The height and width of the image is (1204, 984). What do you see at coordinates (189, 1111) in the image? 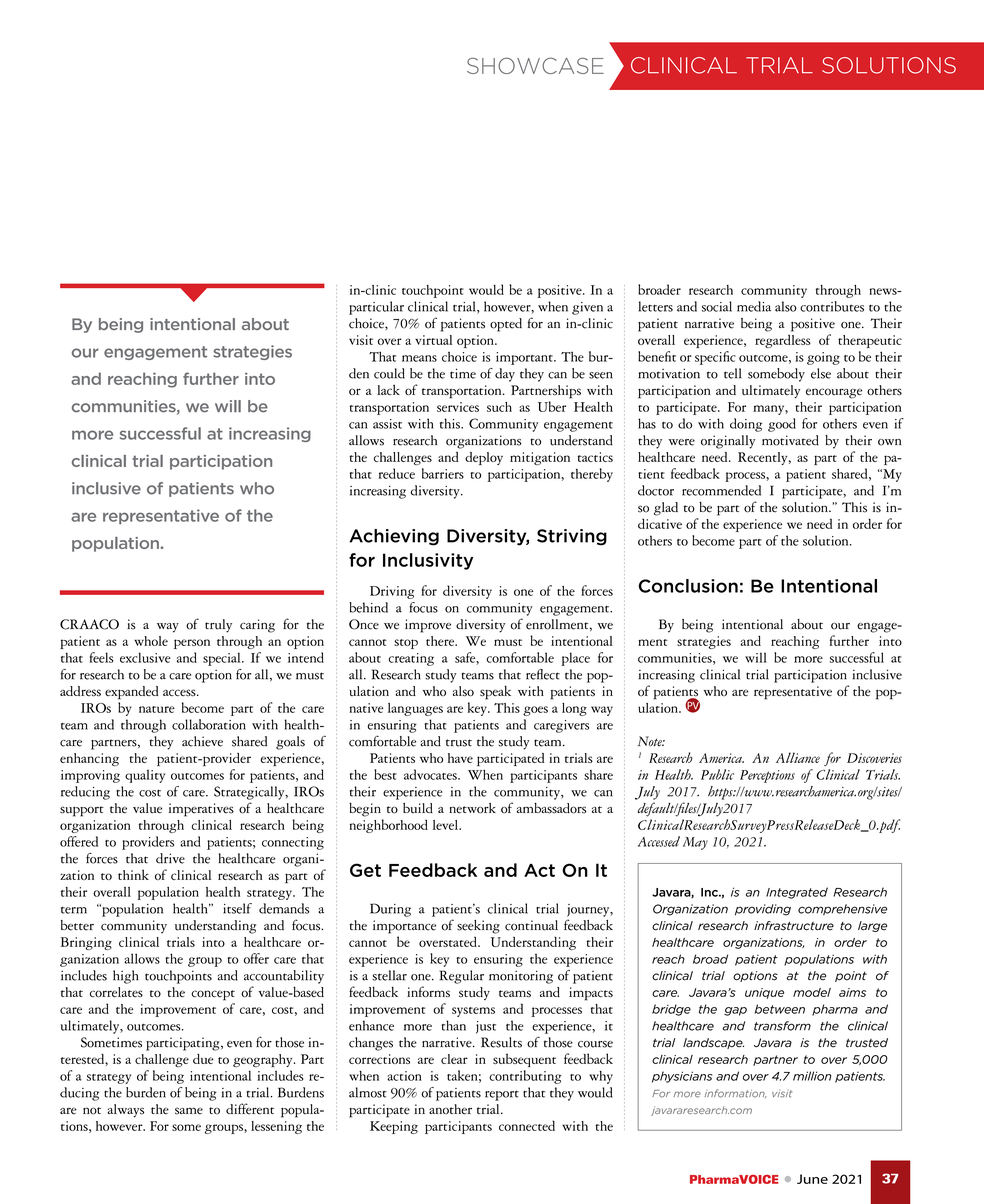
I see `same` at bounding box center [189, 1111].
